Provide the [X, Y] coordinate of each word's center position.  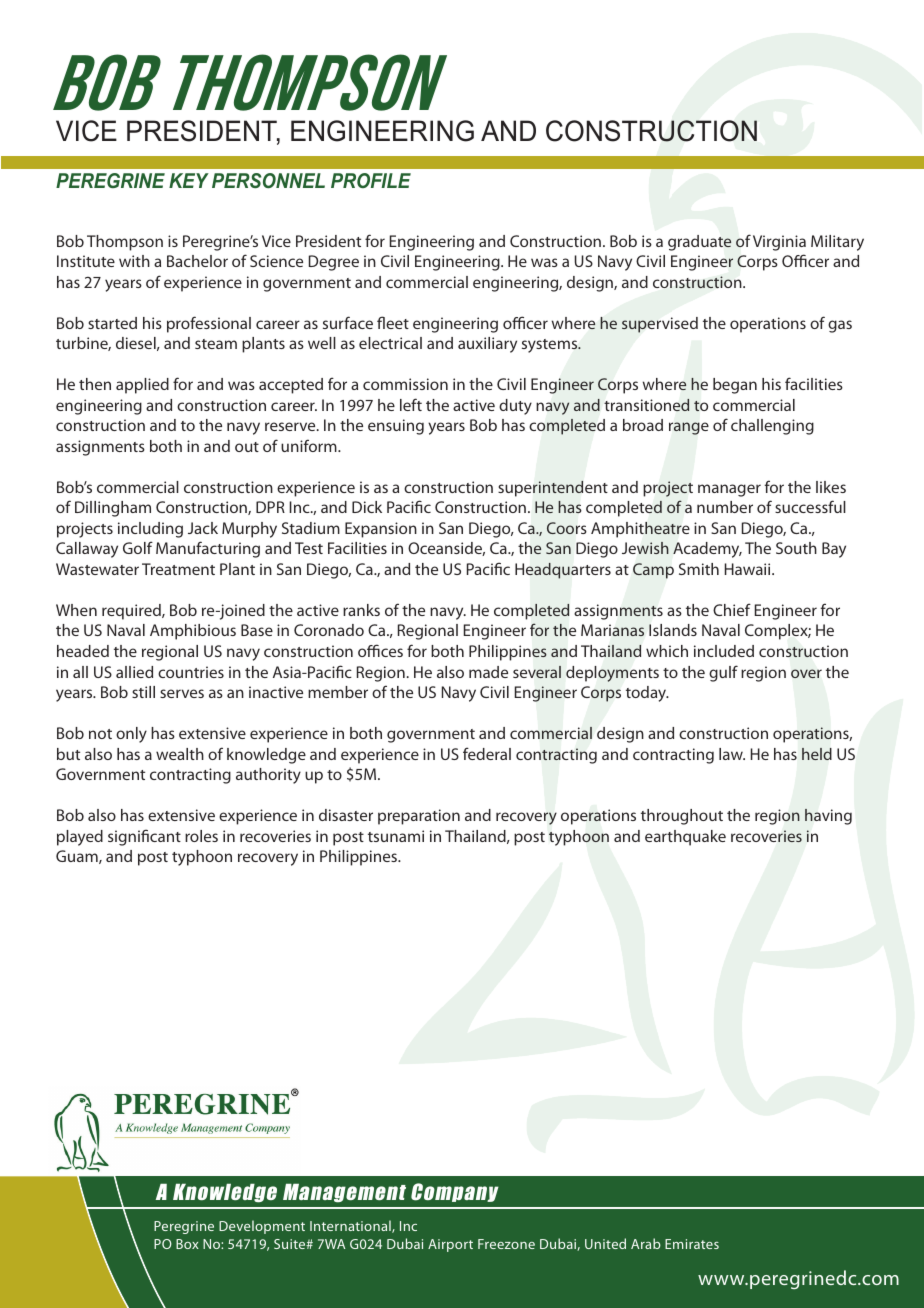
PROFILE [371, 180]
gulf [723, 673]
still [143, 692]
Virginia [779, 243]
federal [487, 753]
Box [187, 1244]
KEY [189, 180]
